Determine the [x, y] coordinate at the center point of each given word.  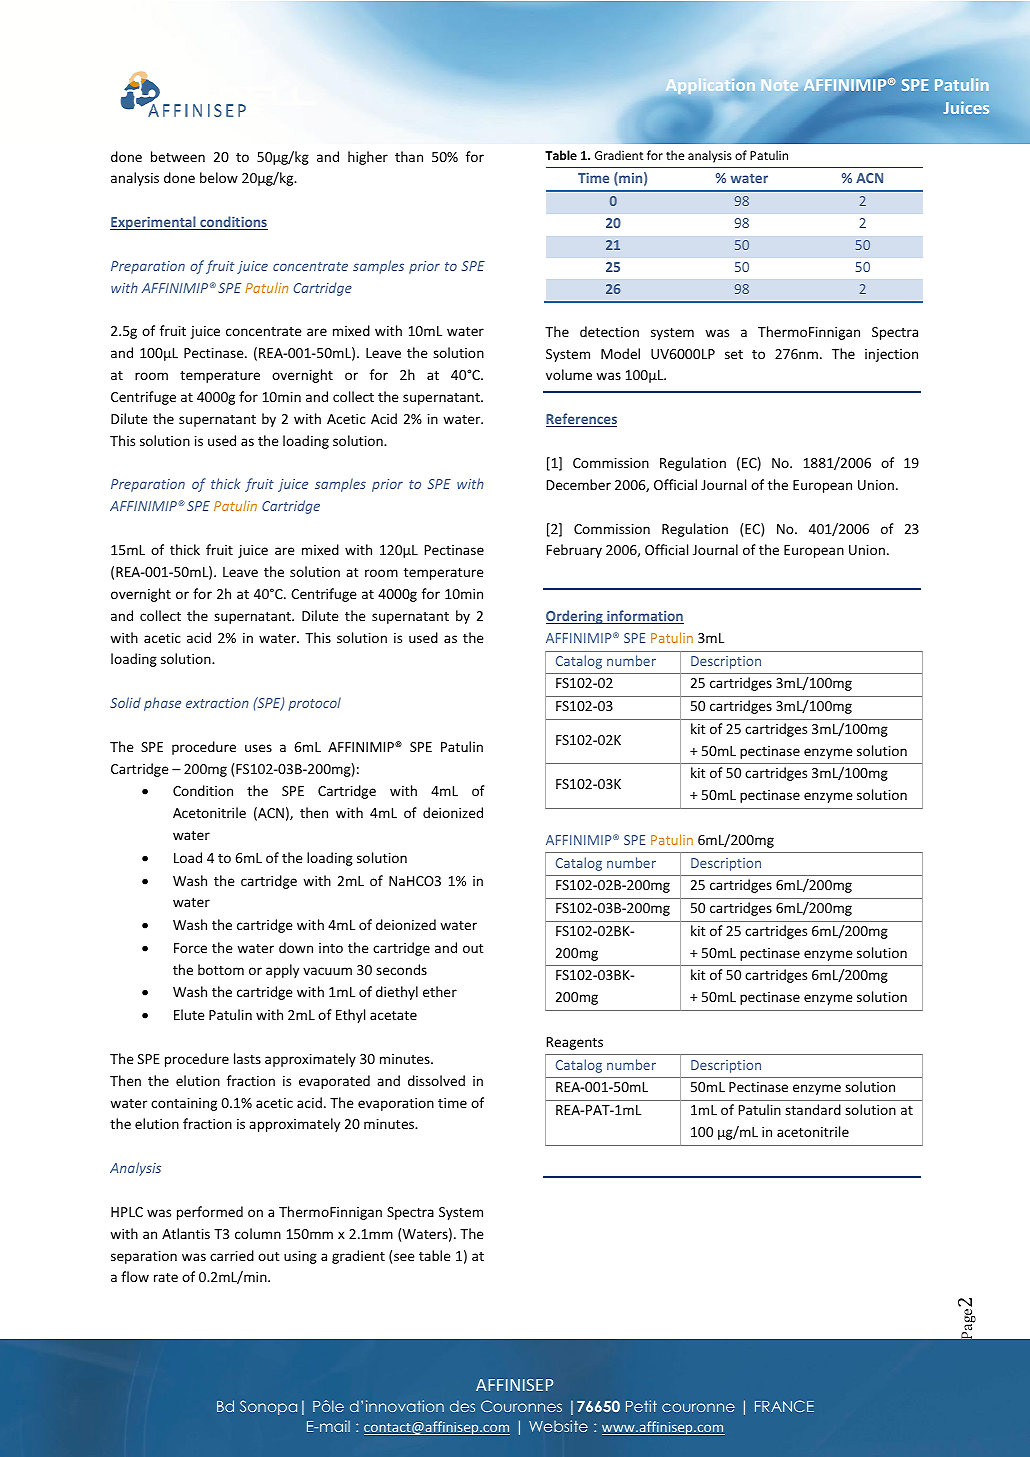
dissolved [436, 1080]
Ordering [575, 617]
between [178, 156]
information [644, 617]
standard [813, 1109]
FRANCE [784, 1406]
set [734, 354]
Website [558, 1426]
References [581, 420]
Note [780, 85]
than [409, 156]
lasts [247, 1058]
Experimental [154, 223]
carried [232, 1255]
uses [258, 748]
